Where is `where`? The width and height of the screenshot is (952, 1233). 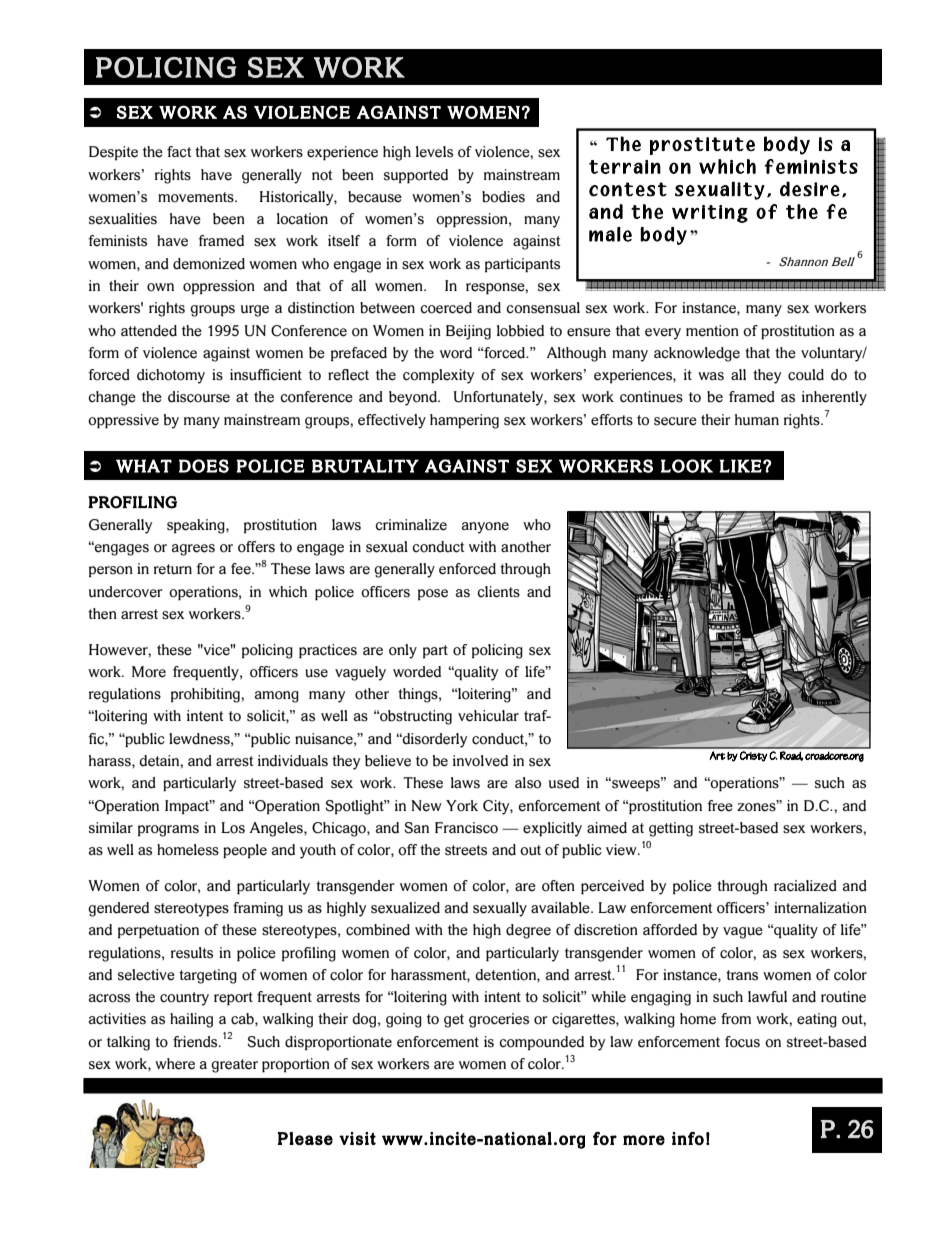 where is located at coordinates (175, 1064).
